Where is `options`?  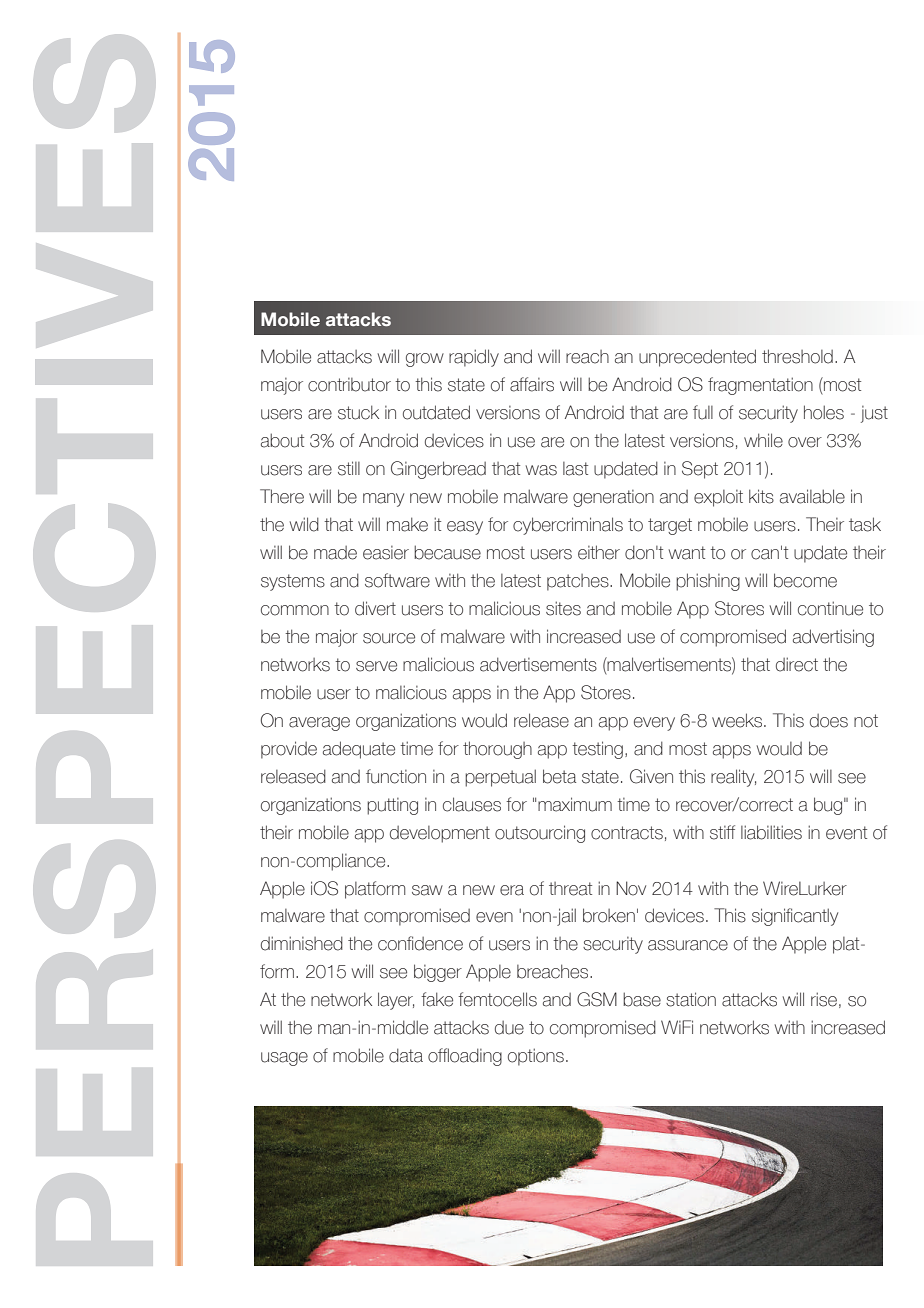 options is located at coordinates (536, 1057).
